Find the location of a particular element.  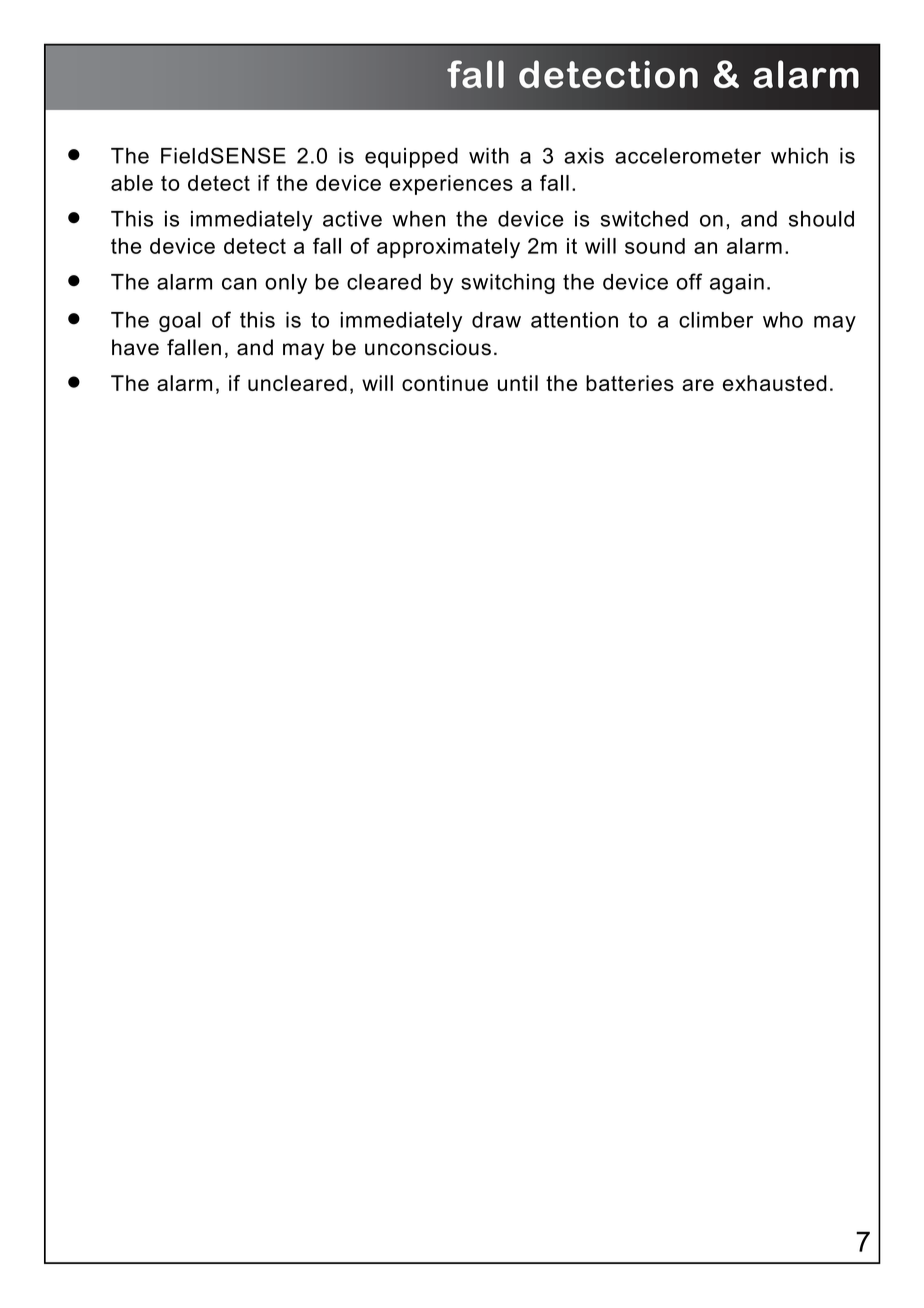

can is located at coordinates (239, 284).
